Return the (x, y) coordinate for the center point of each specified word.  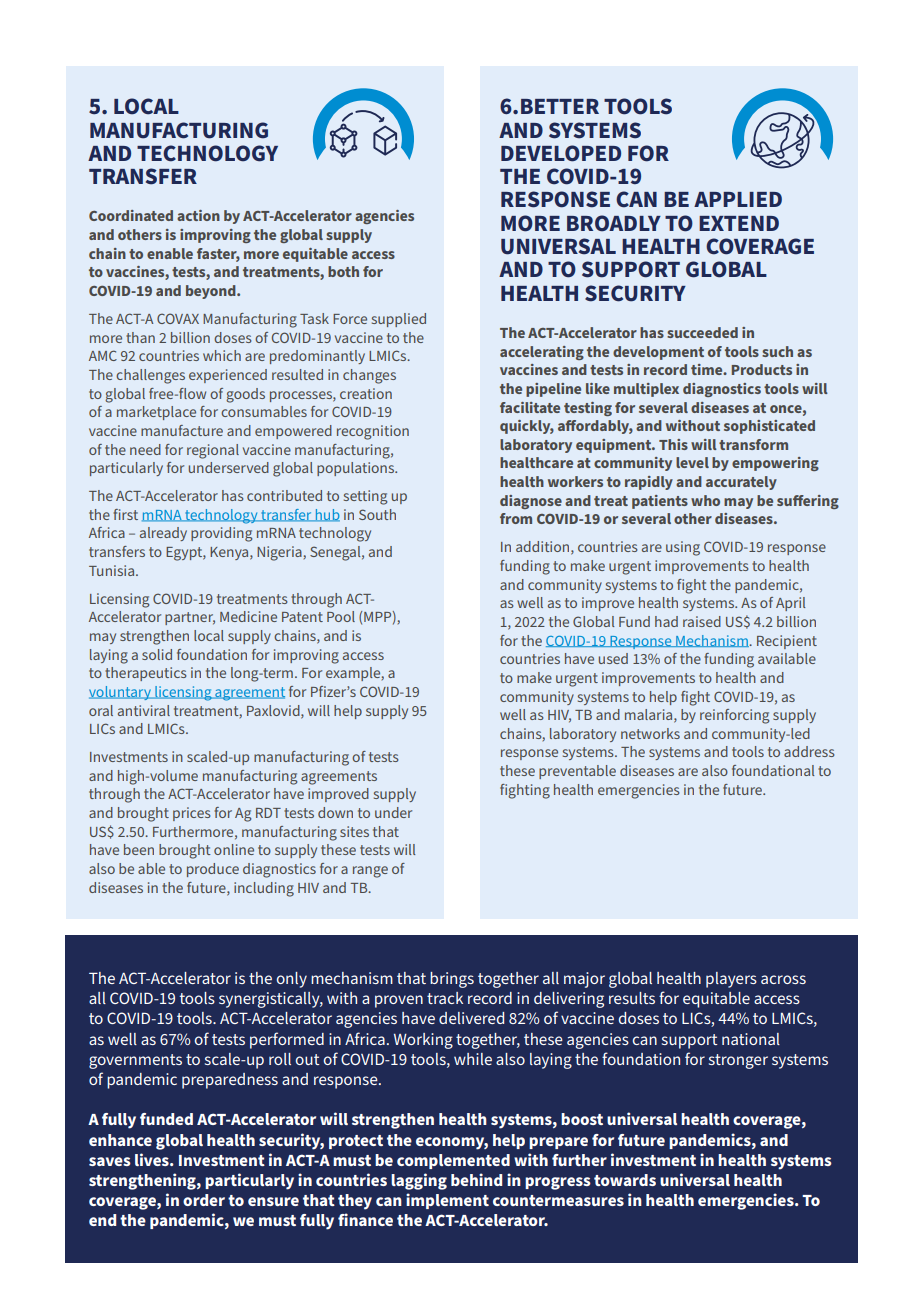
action (198, 215)
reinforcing (734, 716)
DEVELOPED (561, 153)
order (204, 1200)
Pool (341, 616)
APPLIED (738, 199)
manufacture (182, 430)
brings (452, 980)
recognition (373, 432)
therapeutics (146, 674)
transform (753, 444)
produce (213, 870)
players (731, 980)
